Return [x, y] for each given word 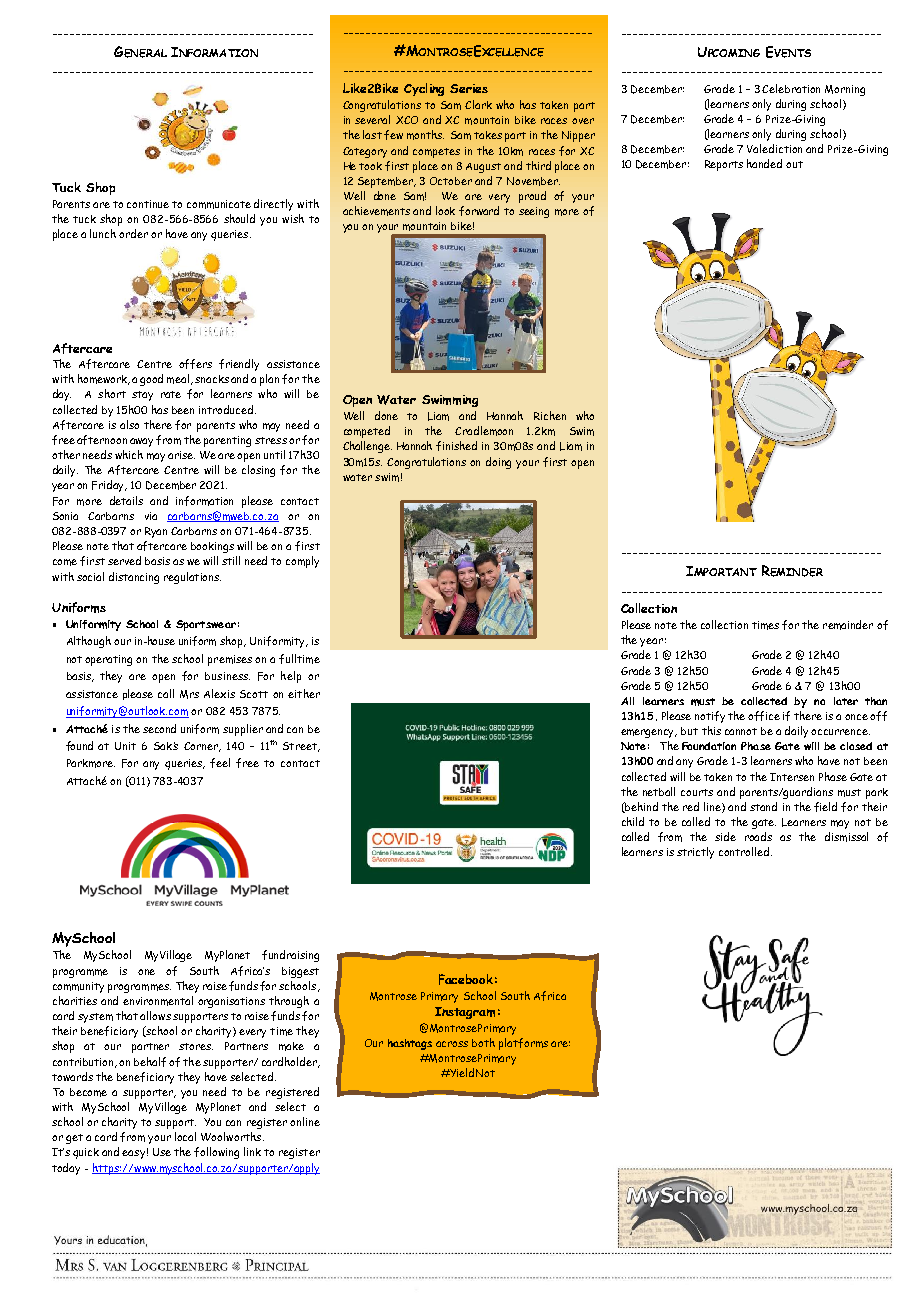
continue [148, 204]
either [304, 693]
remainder [848, 625]
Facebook [466, 979]
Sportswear [206, 625]
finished [456, 446]
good [151, 380]
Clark [478, 104]
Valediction [774, 148]
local [185, 1136]
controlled [745, 851]
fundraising [290, 956]
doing [498, 463]
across [452, 1044]
